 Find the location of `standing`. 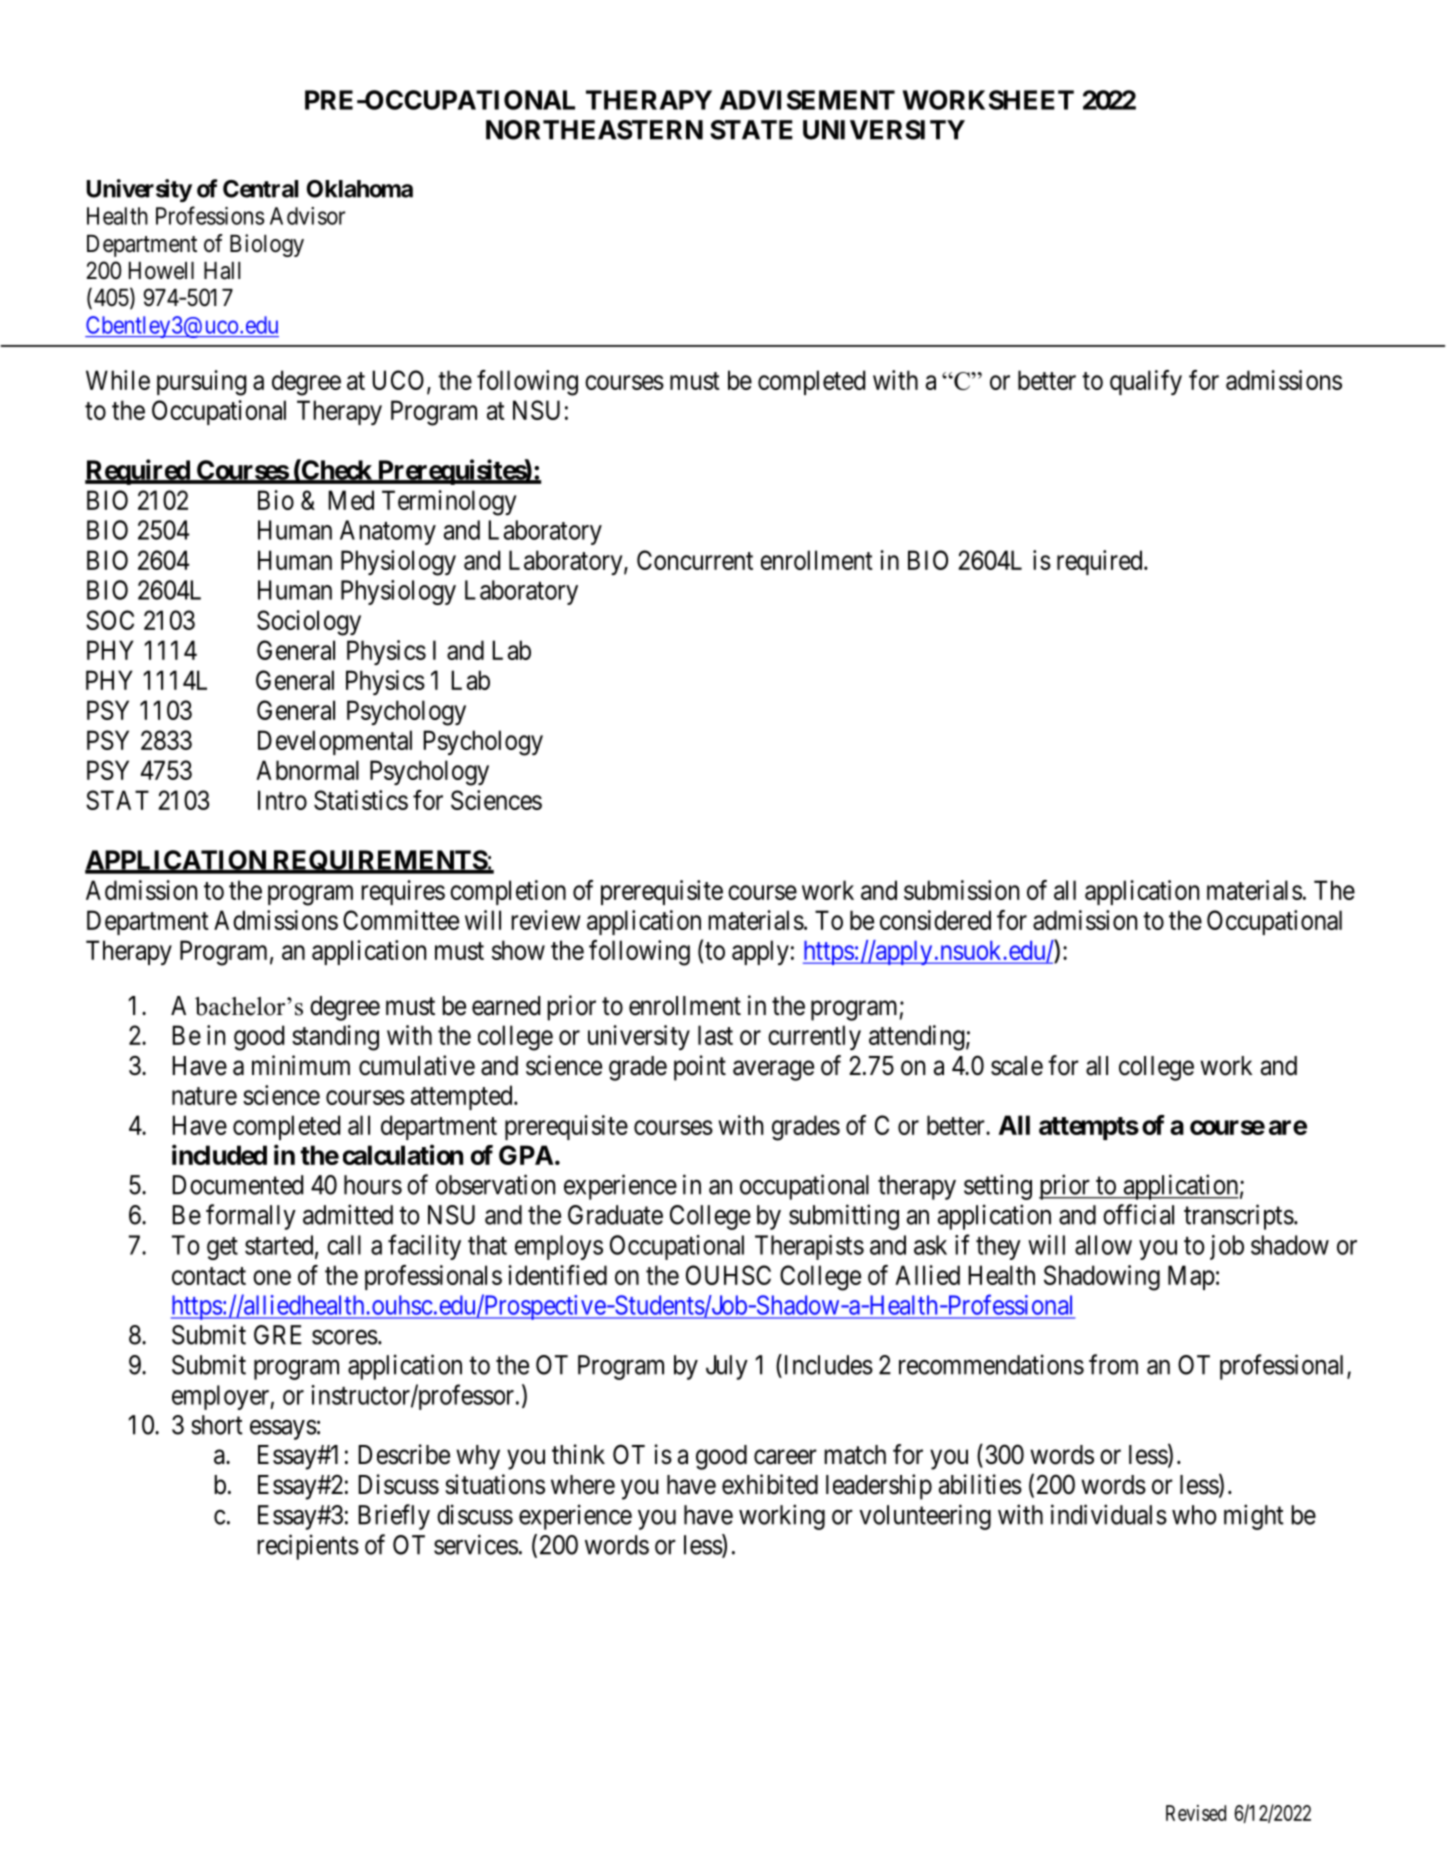

standing is located at coordinates (335, 1038).
